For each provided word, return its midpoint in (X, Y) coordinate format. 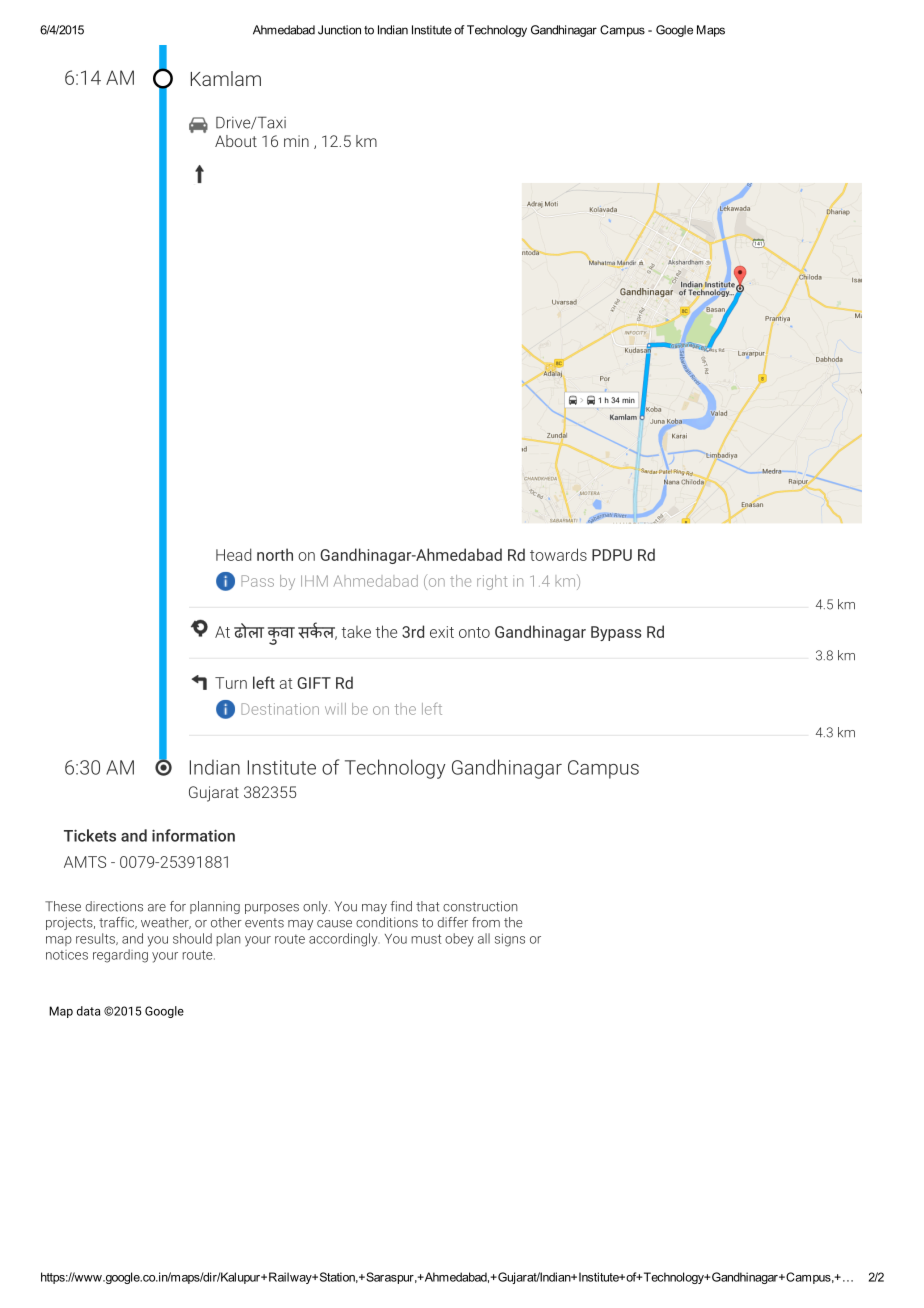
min (296, 141)
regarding (120, 956)
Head (233, 554)
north (275, 554)
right (492, 582)
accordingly (344, 940)
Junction (339, 30)
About (236, 141)
